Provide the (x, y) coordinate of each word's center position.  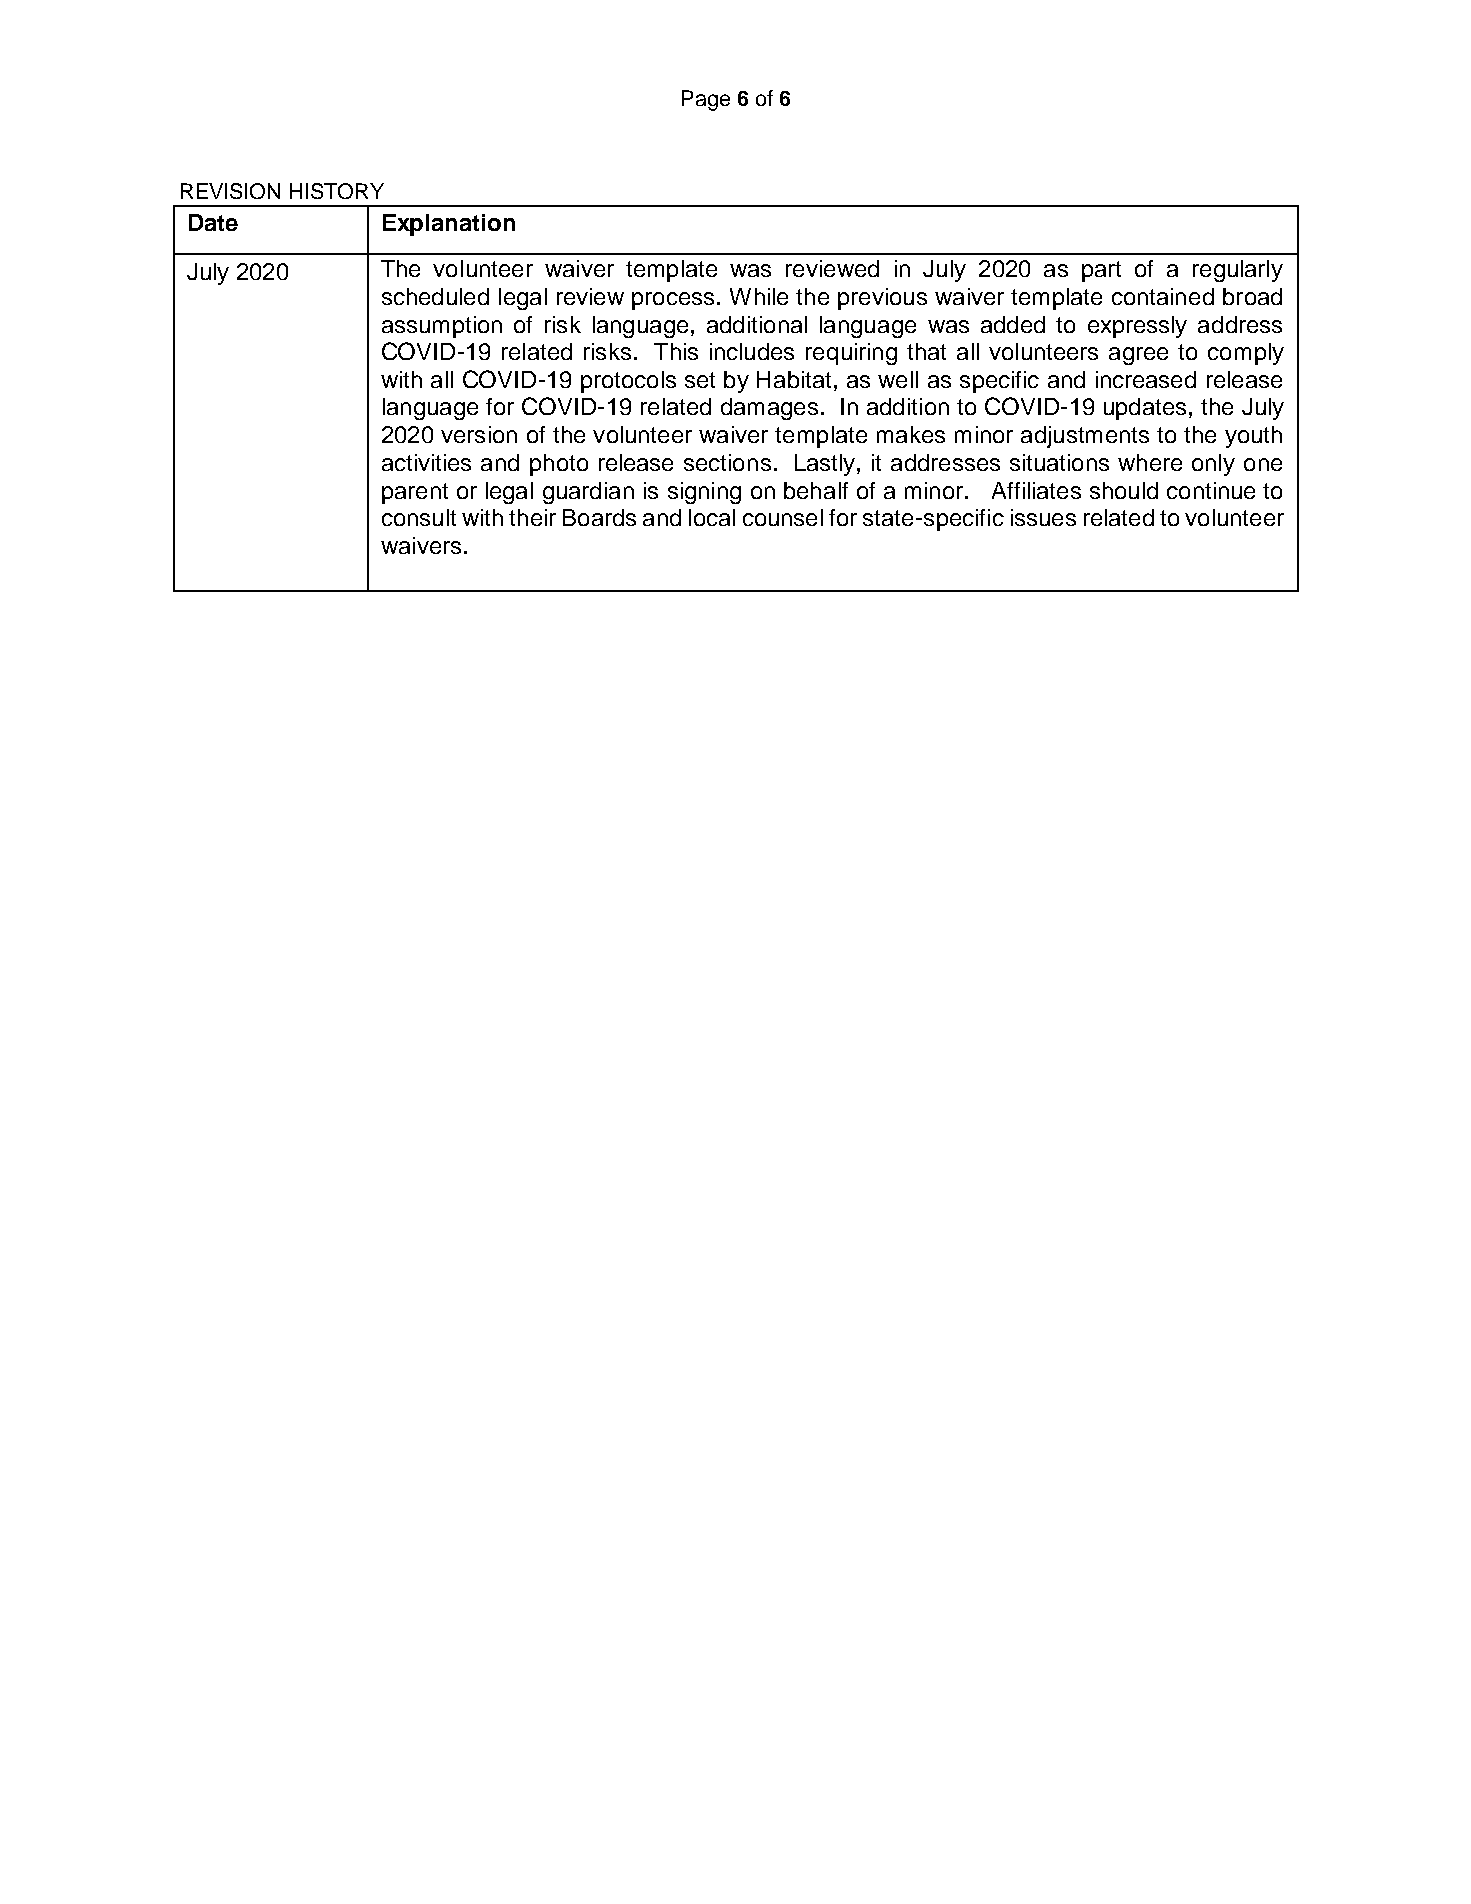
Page (706, 100)
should (1124, 490)
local (712, 517)
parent (415, 493)
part (1101, 271)
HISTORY (337, 191)
